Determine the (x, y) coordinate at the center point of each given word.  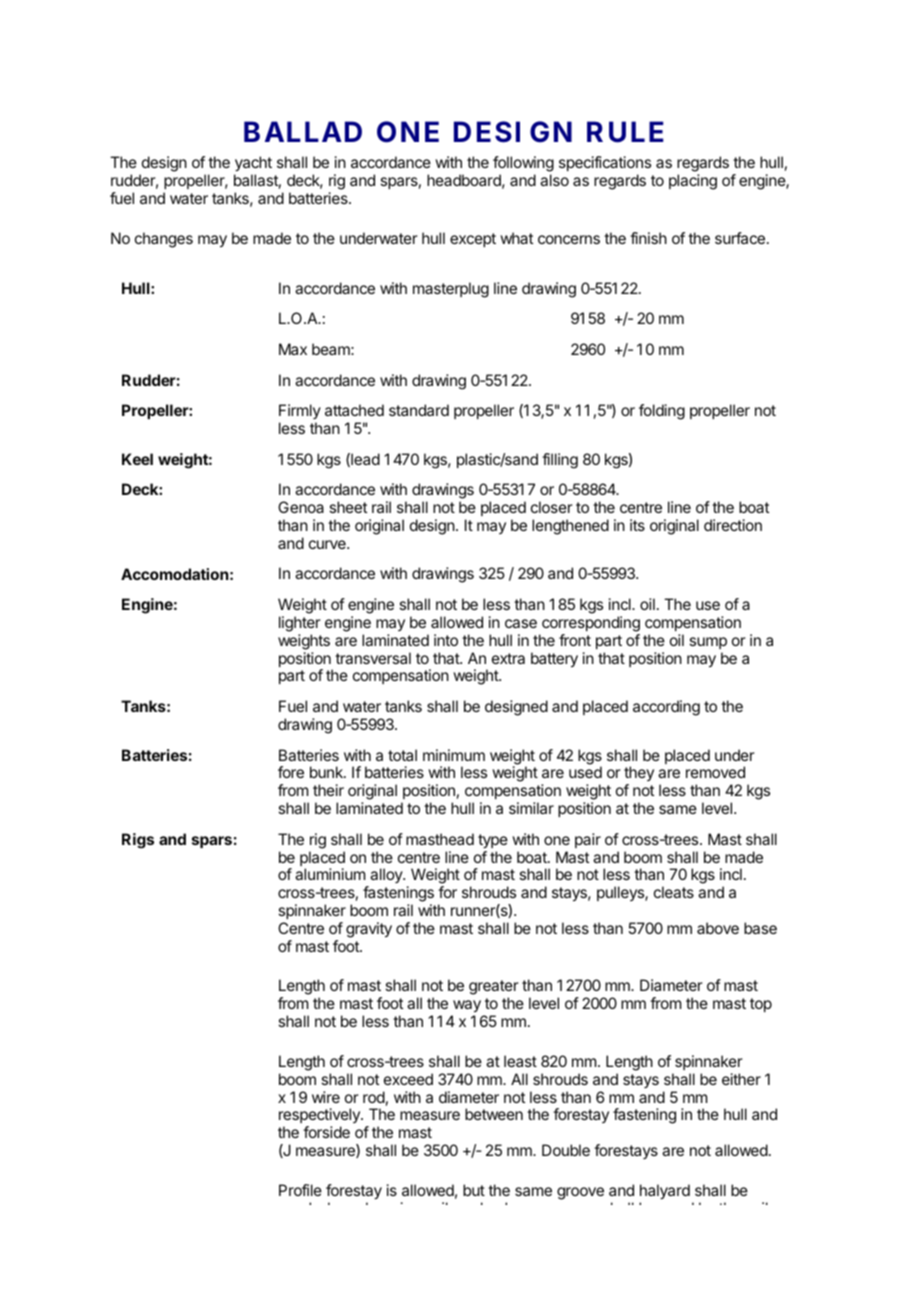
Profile (300, 1190)
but (474, 1190)
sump (708, 643)
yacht (253, 165)
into (446, 640)
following (523, 165)
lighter (300, 624)
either (741, 1079)
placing (693, 182)
